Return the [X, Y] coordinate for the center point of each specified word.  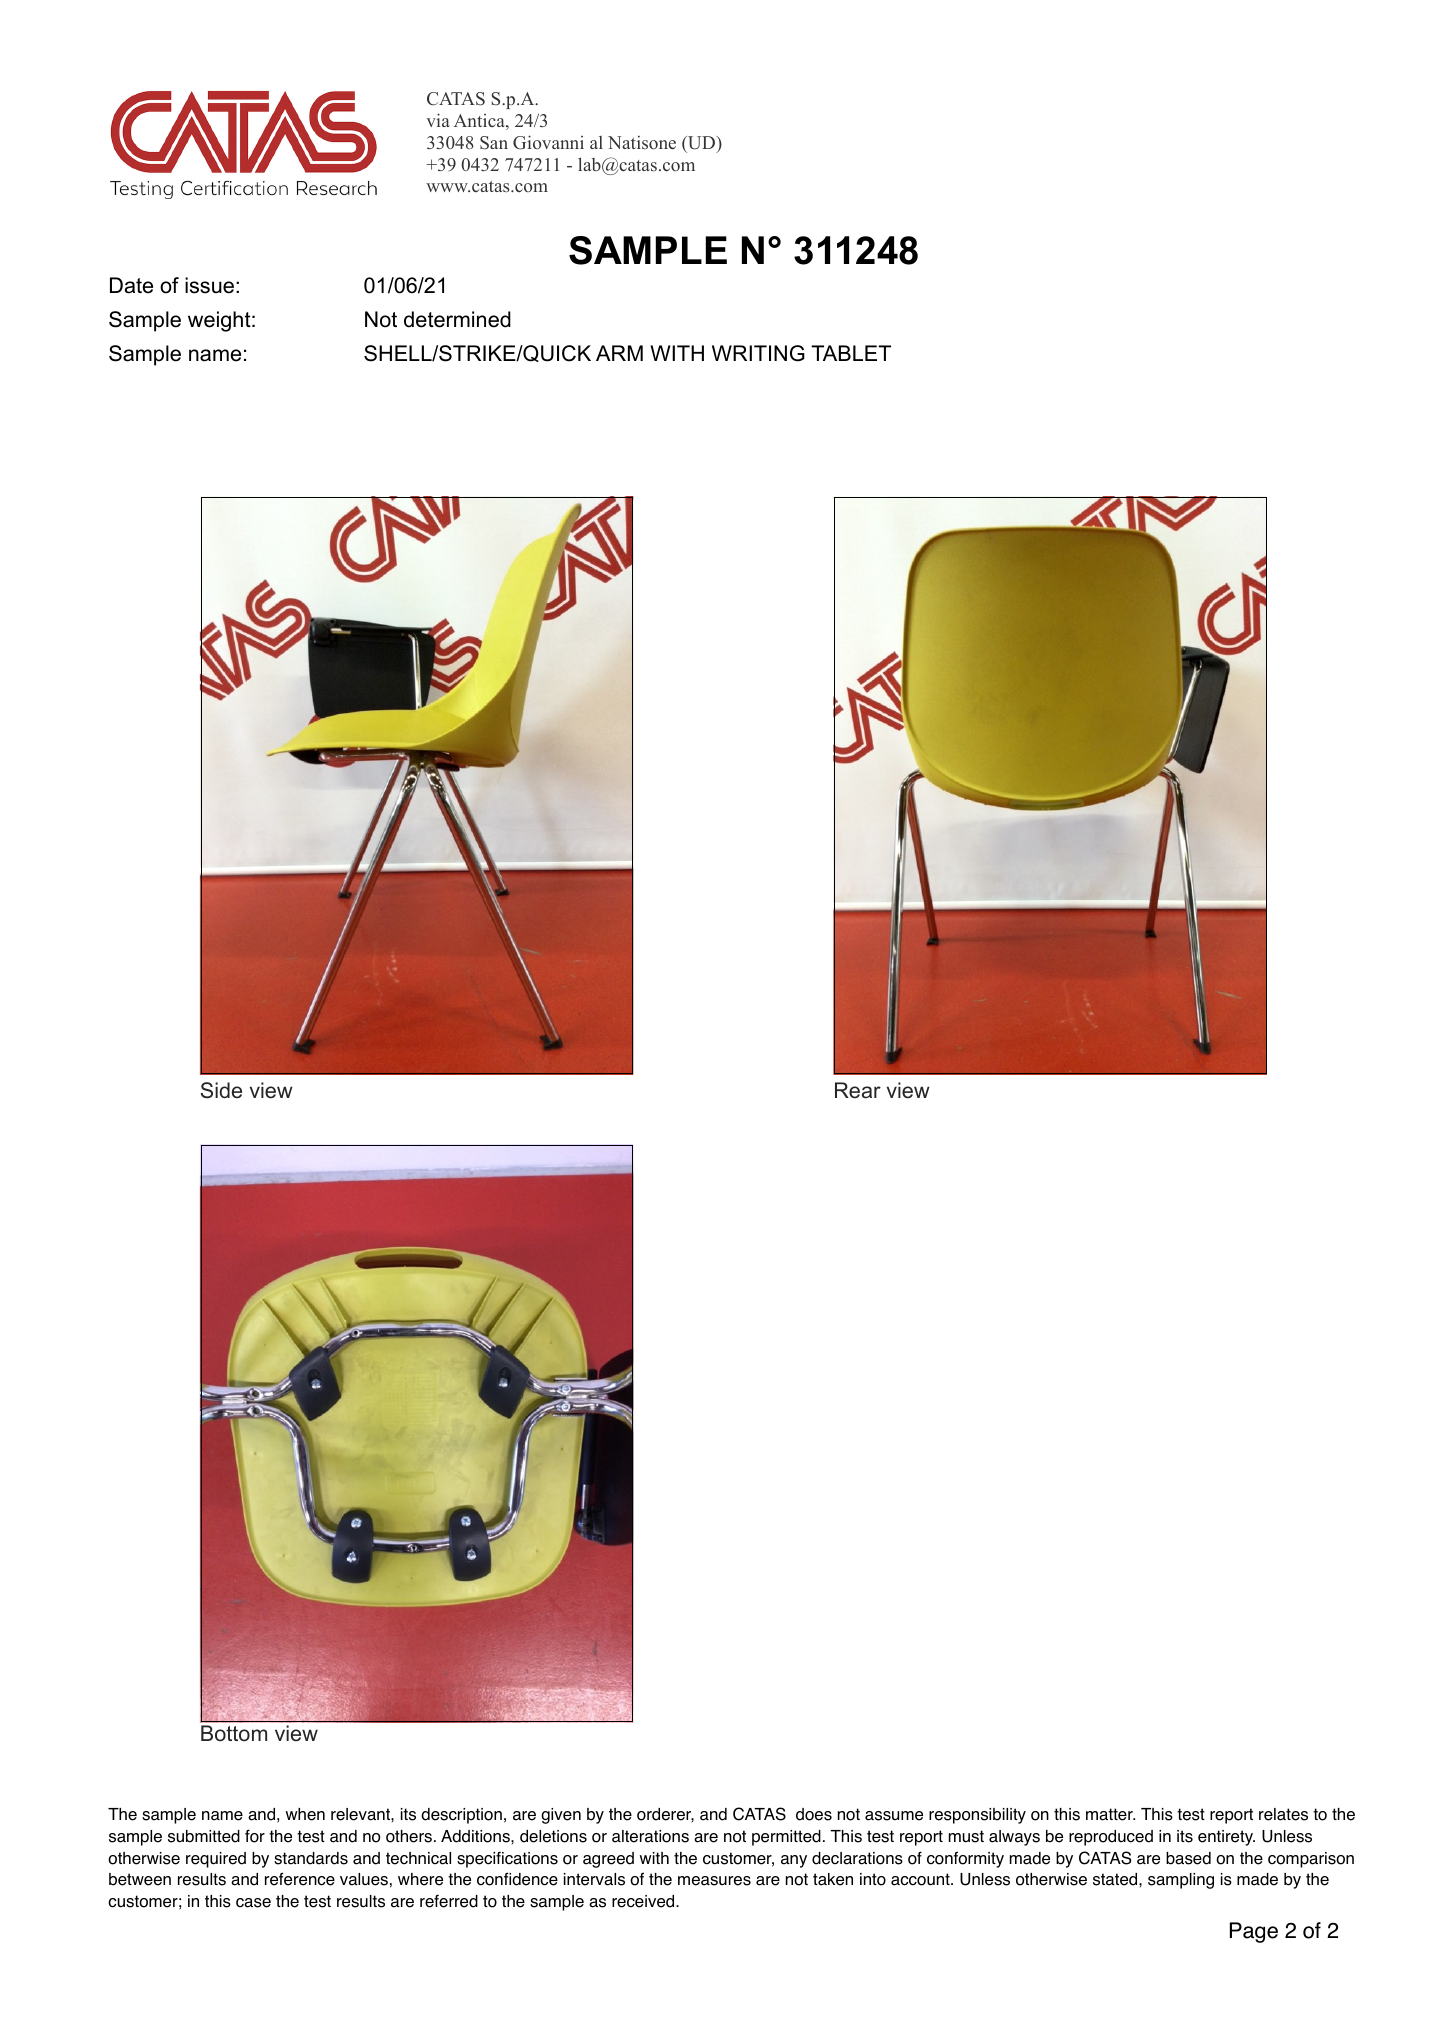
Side [221, 1090]
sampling [1181, 1881]
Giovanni [548, 142]
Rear [858, 1090]
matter [1110, 1814]
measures [714, 1881]
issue [209, 285]
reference [300, 1879]
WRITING [758, 353]
